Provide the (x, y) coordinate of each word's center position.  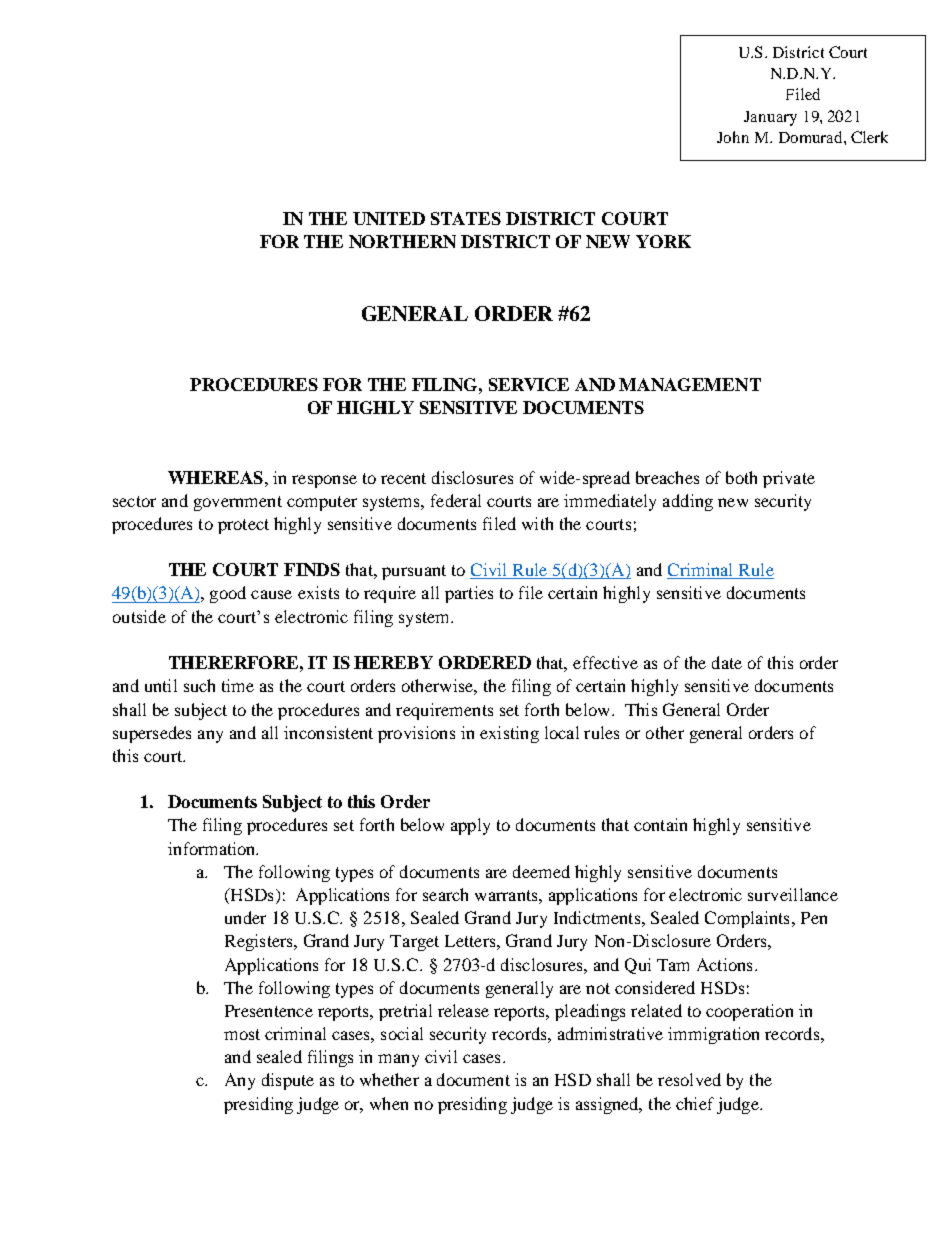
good (228, 594)
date (727, 662)
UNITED (389, 218)
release (463, 1010)
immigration (713, 1035)
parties (469, 594)
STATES (466, 218)
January (770, 118)
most (242, 1034)
